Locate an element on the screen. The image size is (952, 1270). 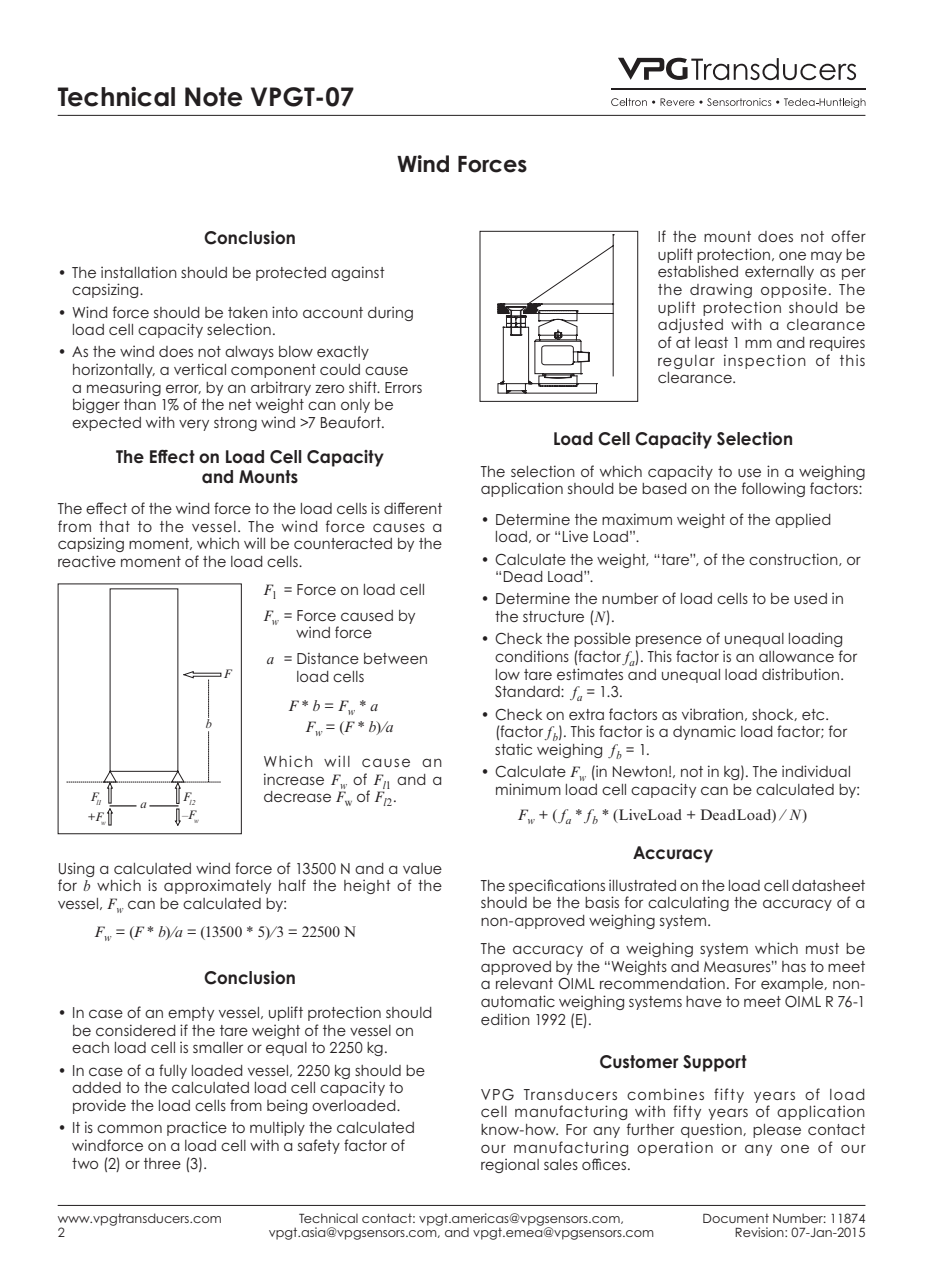
value is located at coordinates (422, 868).
